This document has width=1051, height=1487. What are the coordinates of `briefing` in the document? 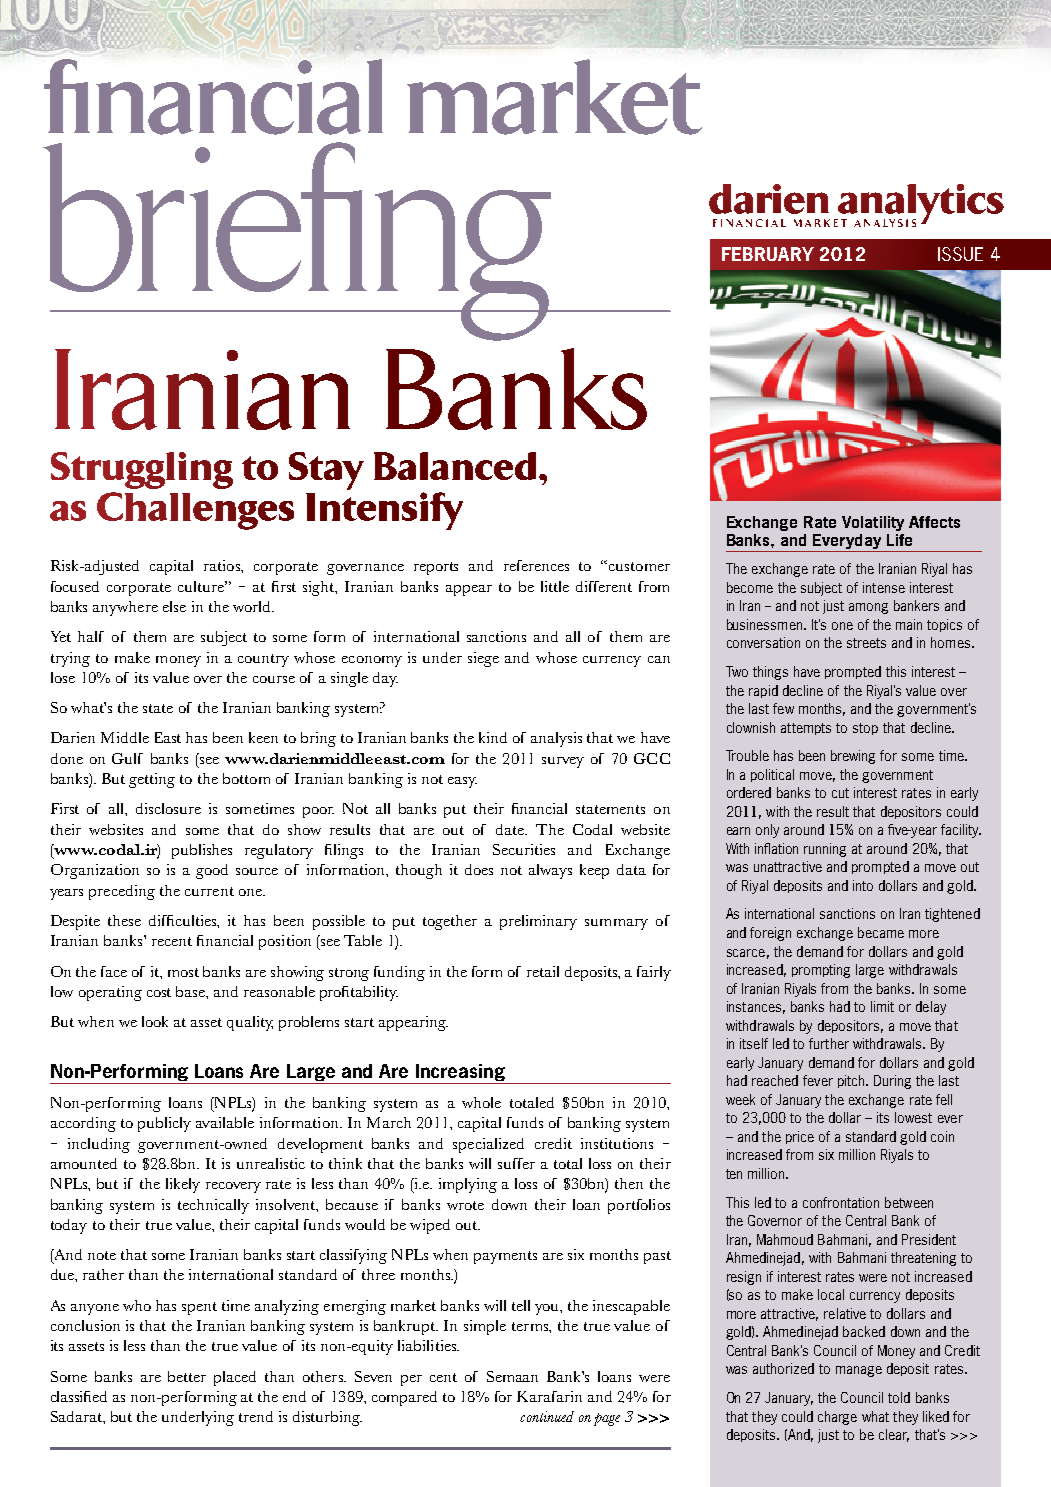 It's located at (298, 241).
